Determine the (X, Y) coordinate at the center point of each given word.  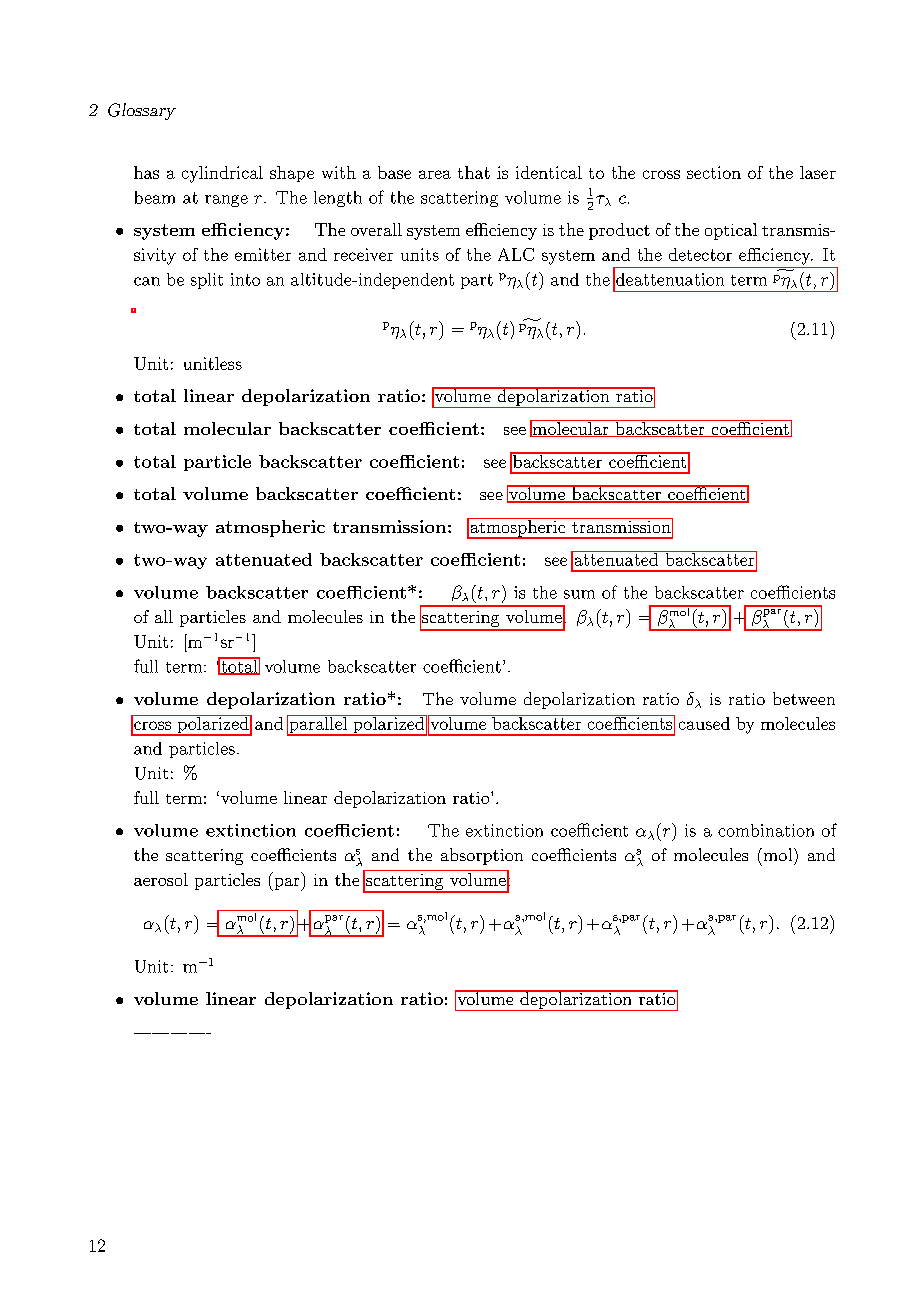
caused (704, 723)
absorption (482, 856)
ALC (516, 254)
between (804, 698)
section (714, 172)
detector (700, 254)
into (245, 279)
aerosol (161, 879)
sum (579, 594)
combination (766, 830)
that (474, 172)
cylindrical (222, 174)
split (207, 281)
